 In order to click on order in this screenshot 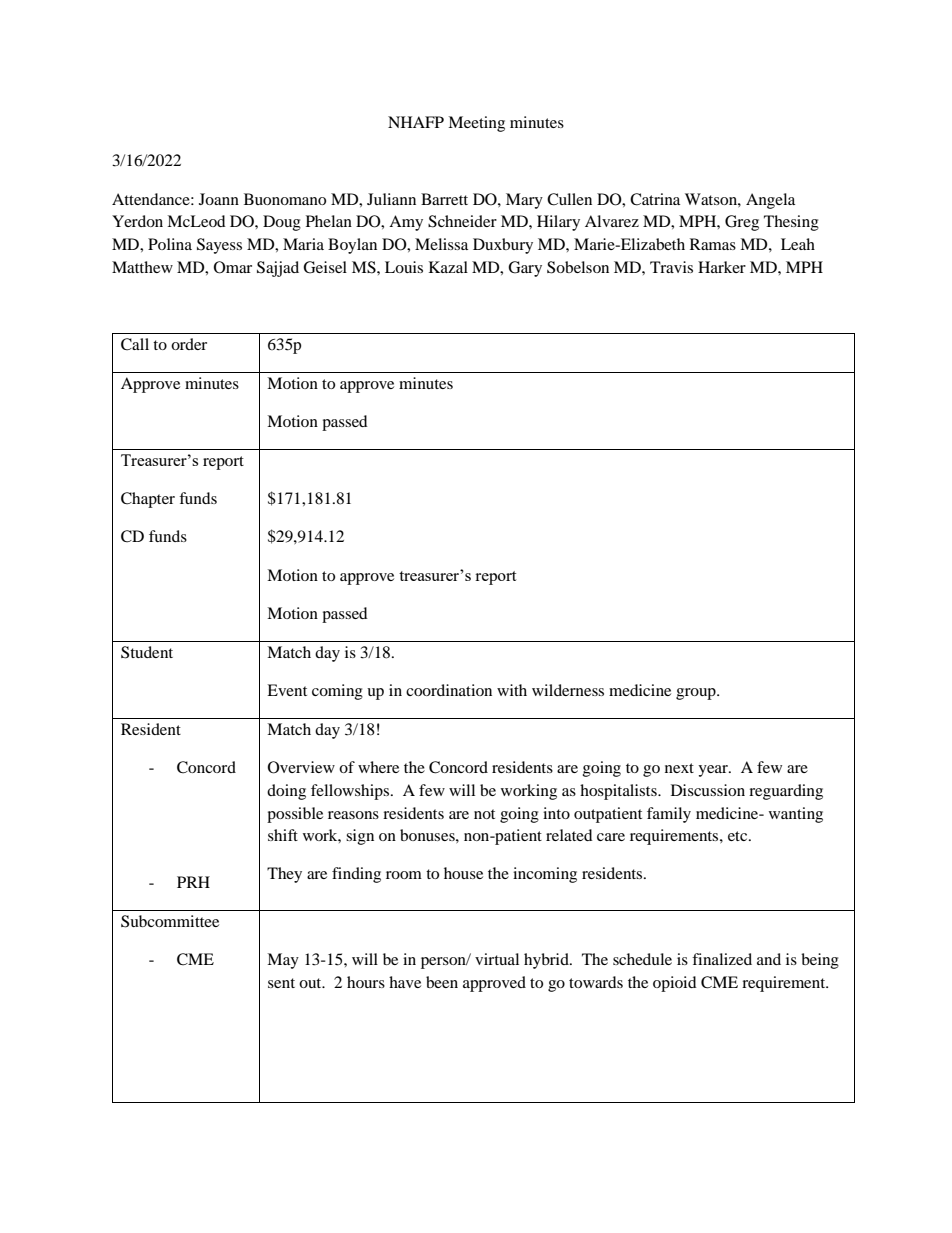, I will do `click(189, 344)`.
